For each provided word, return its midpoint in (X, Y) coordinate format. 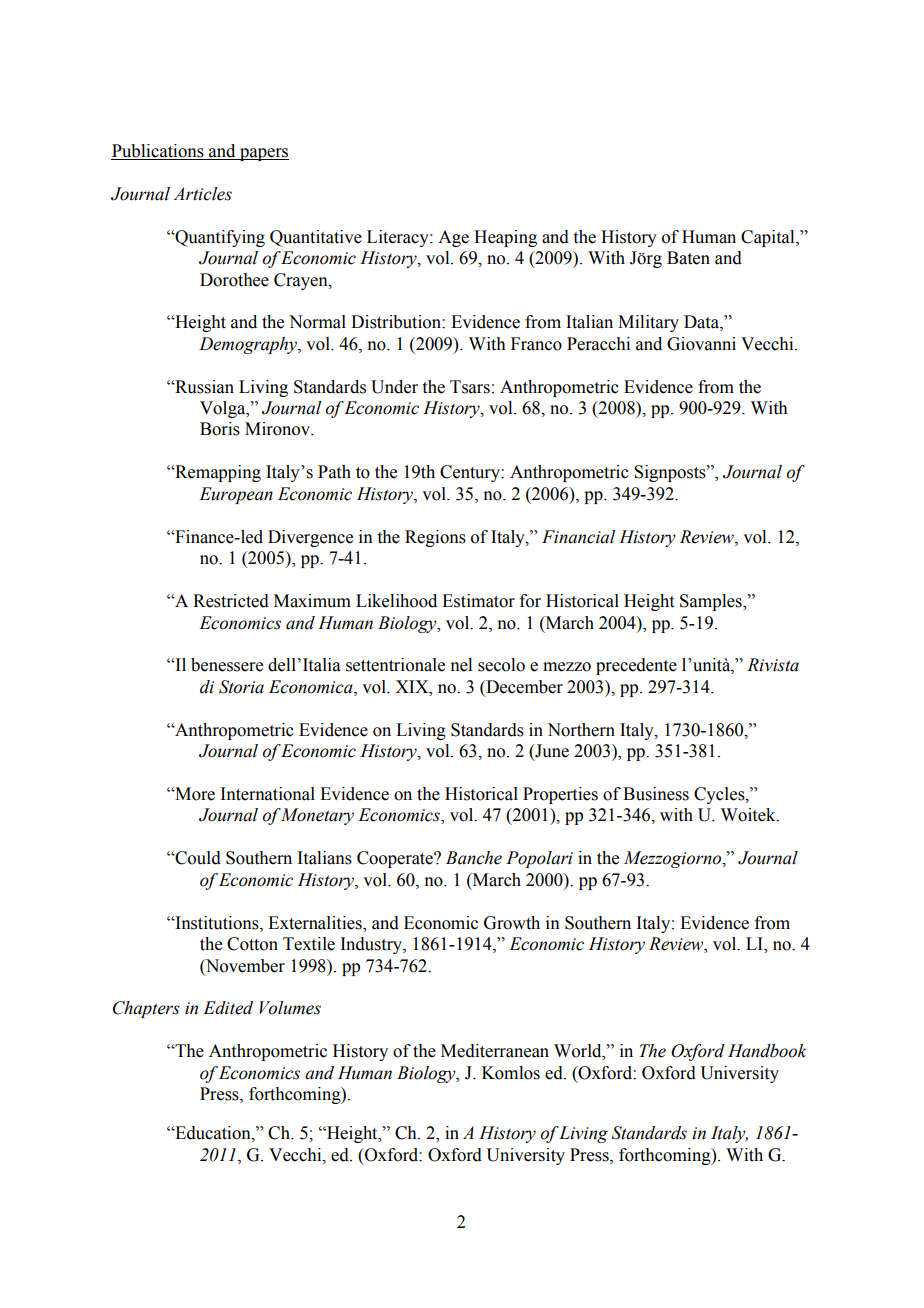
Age (453, 238)
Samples (712, 602)
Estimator (478, 601)
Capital (769, 238)
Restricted (231, 601)
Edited (228, 1008)
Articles (202, 194)
